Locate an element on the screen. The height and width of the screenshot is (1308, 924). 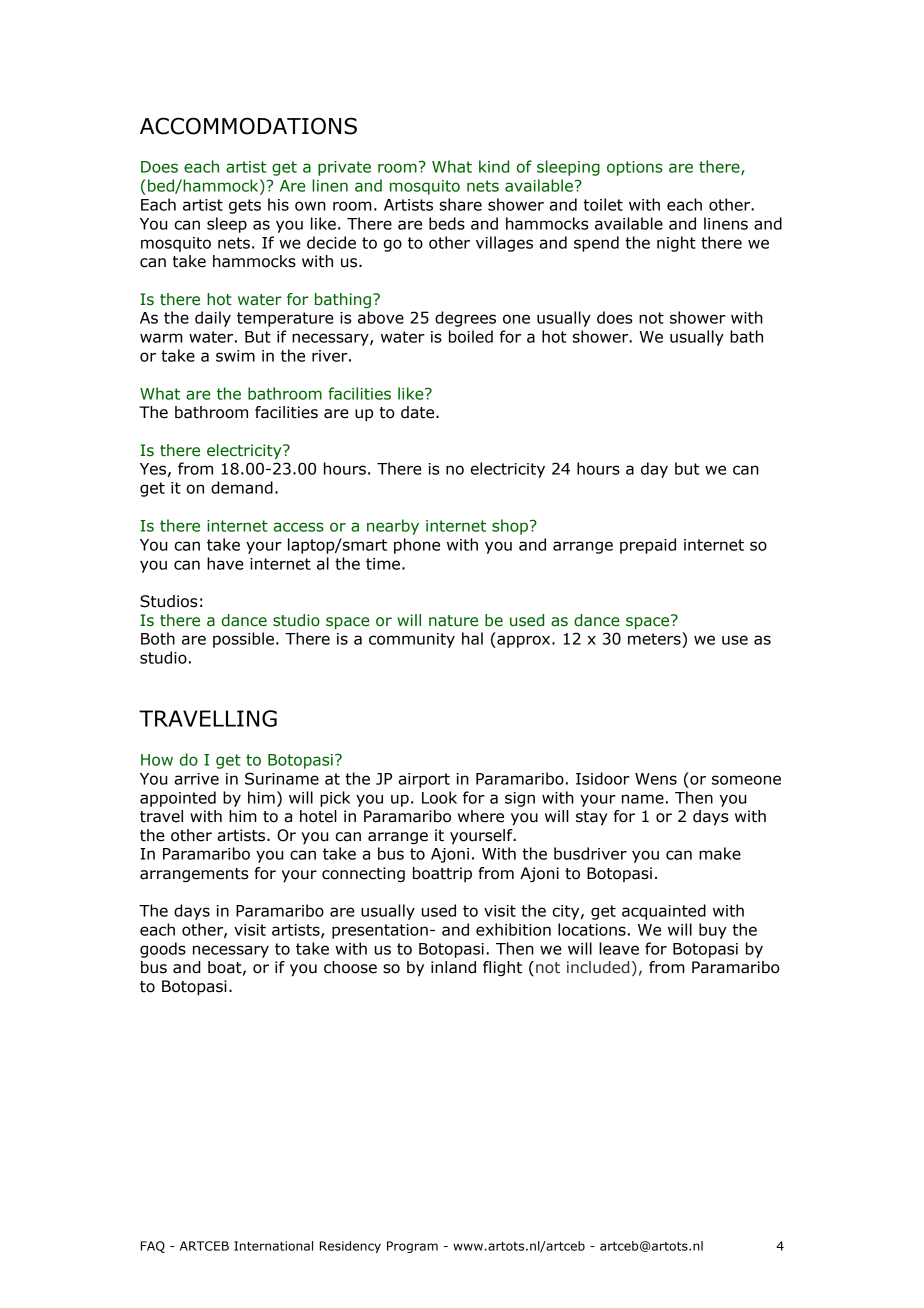
possible is located at coordinates (243, 640).
